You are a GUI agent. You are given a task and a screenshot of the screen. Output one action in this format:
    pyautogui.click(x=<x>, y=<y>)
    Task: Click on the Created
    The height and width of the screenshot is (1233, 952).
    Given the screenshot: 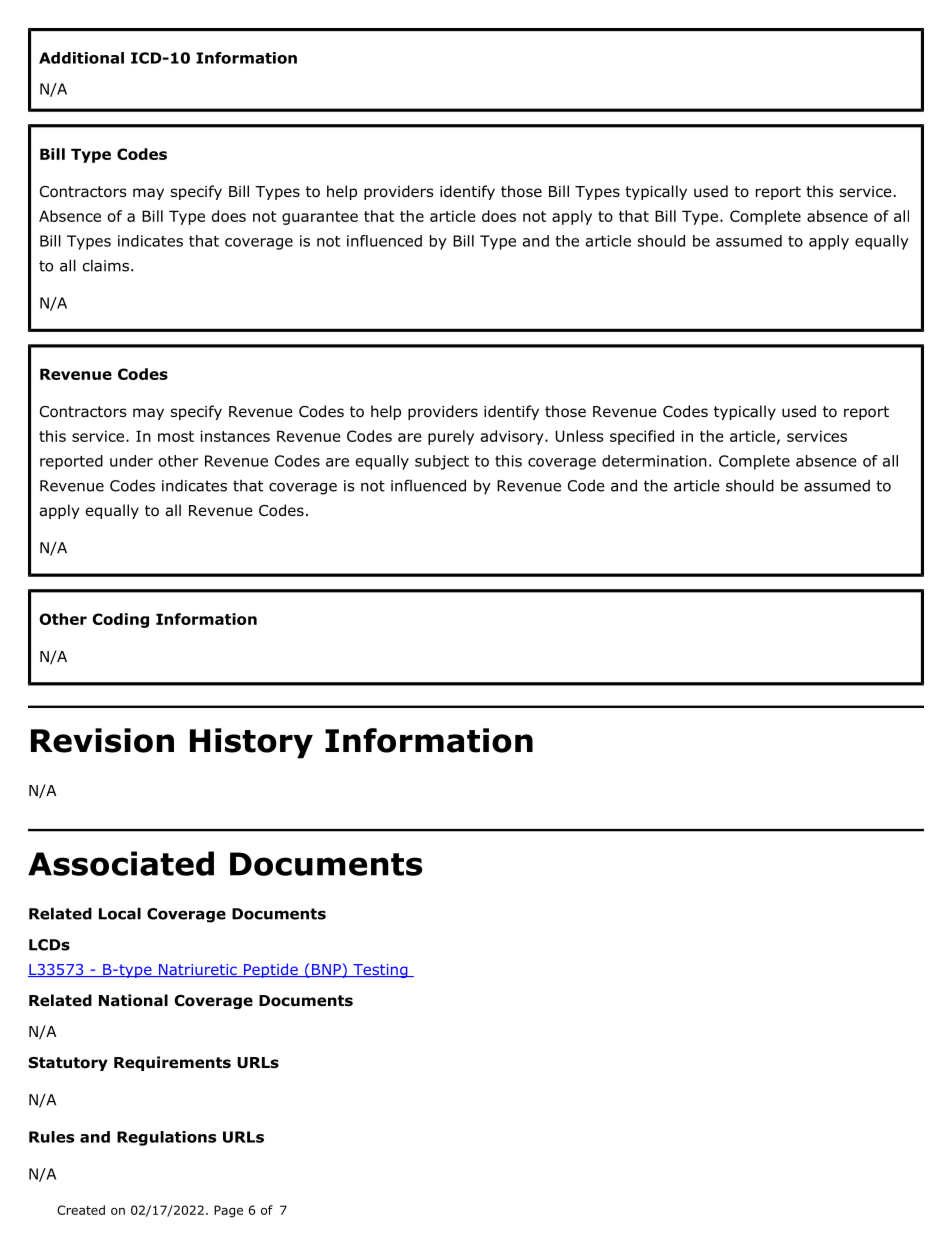 What is the action you would take?
    pyautogui.click(x=81, y=1210)
